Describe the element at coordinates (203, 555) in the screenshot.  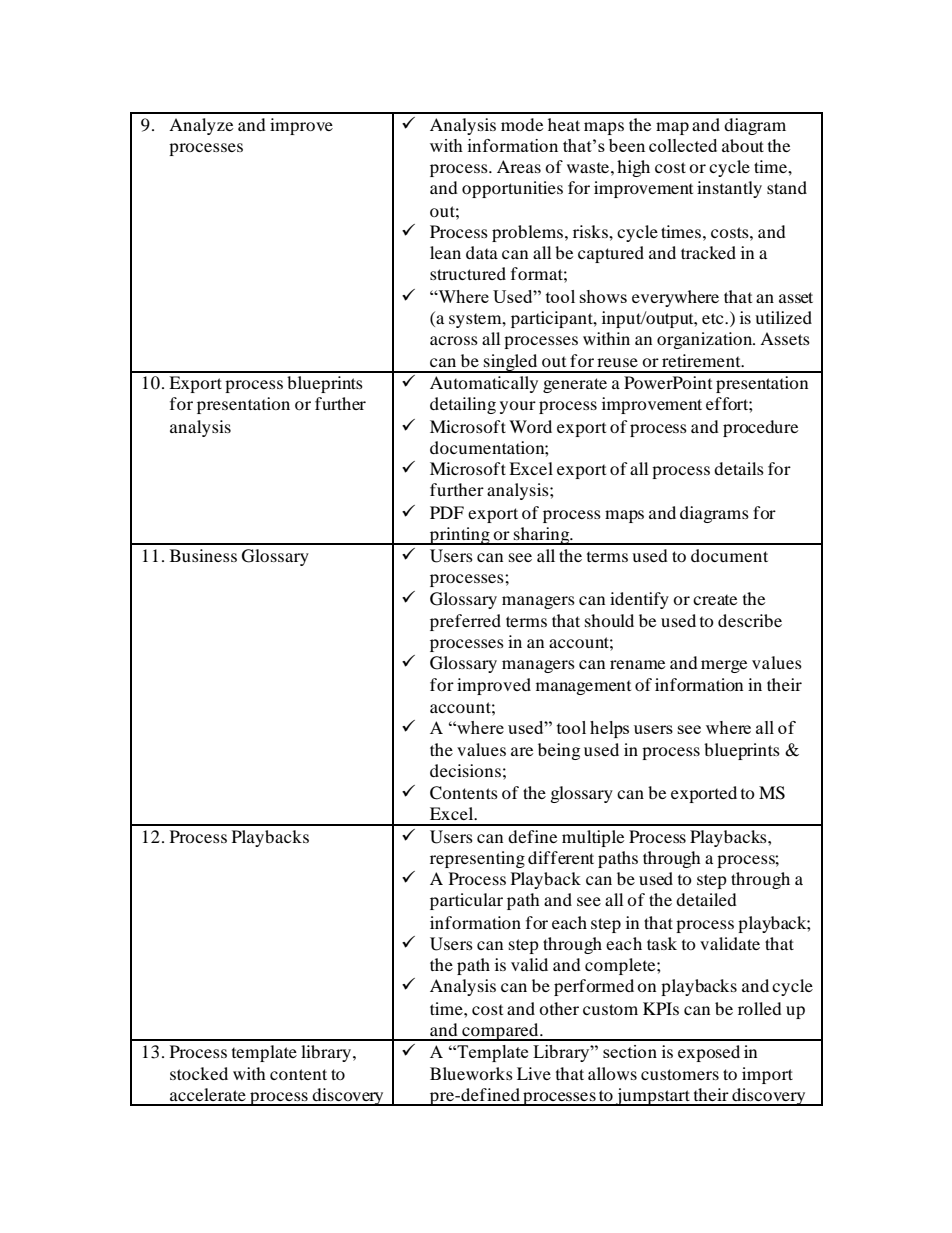
I see `Business` at that location.
